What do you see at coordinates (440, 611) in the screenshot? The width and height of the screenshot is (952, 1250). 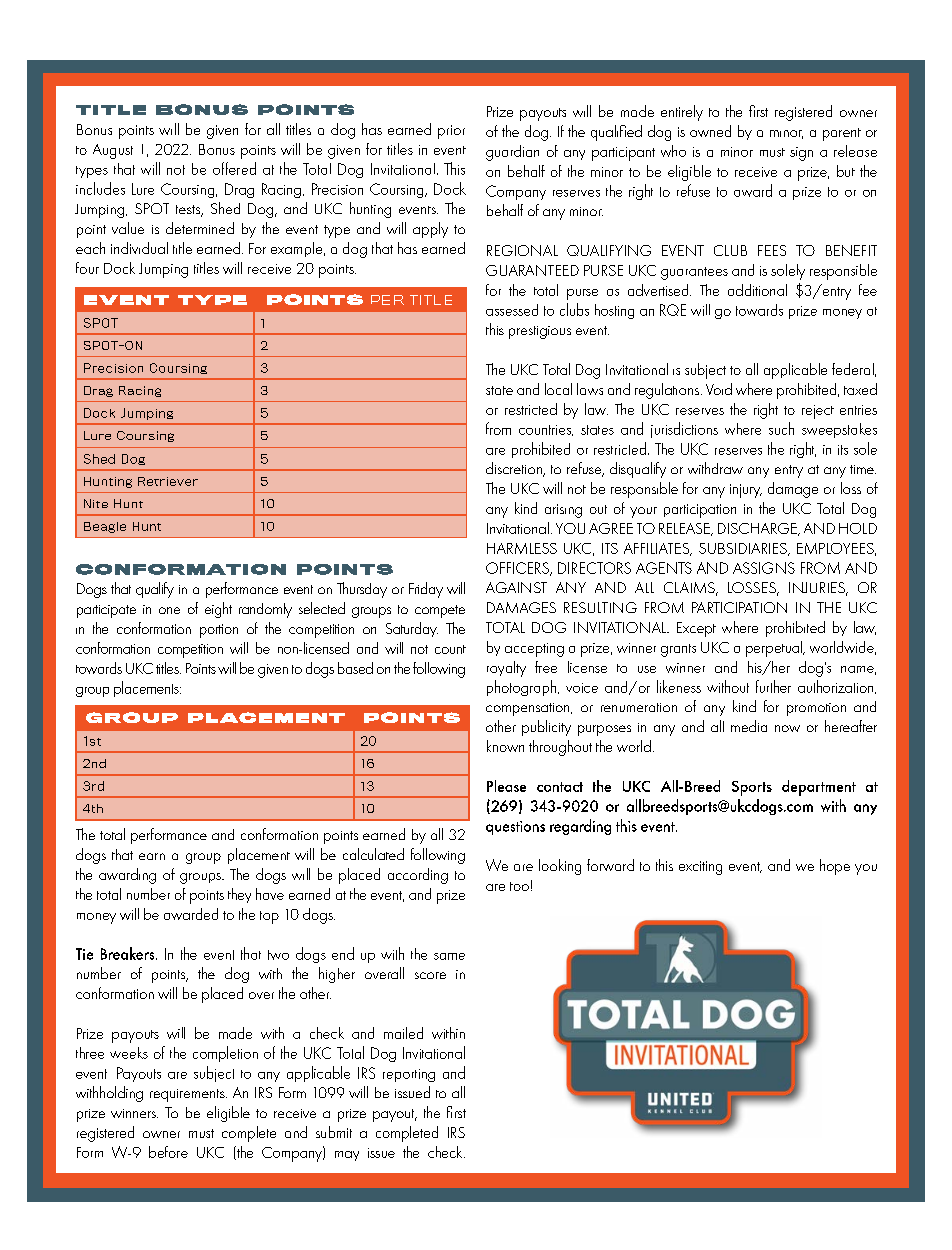 I see `compete` at bounding box center [440, 611].
